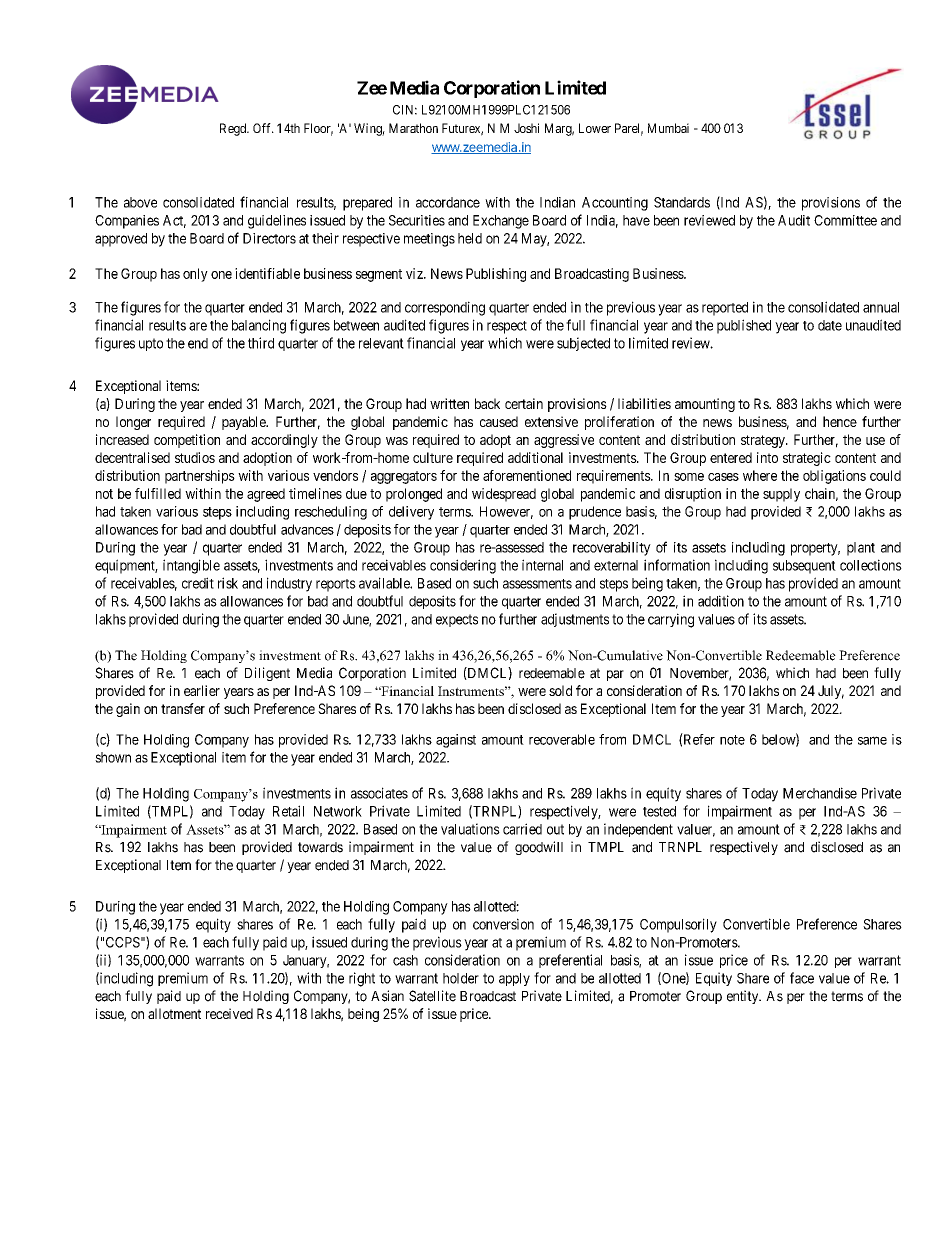  What do you see at coordinates (732, 740) in the image?
I see `note` at bounding box center [732, 740].
